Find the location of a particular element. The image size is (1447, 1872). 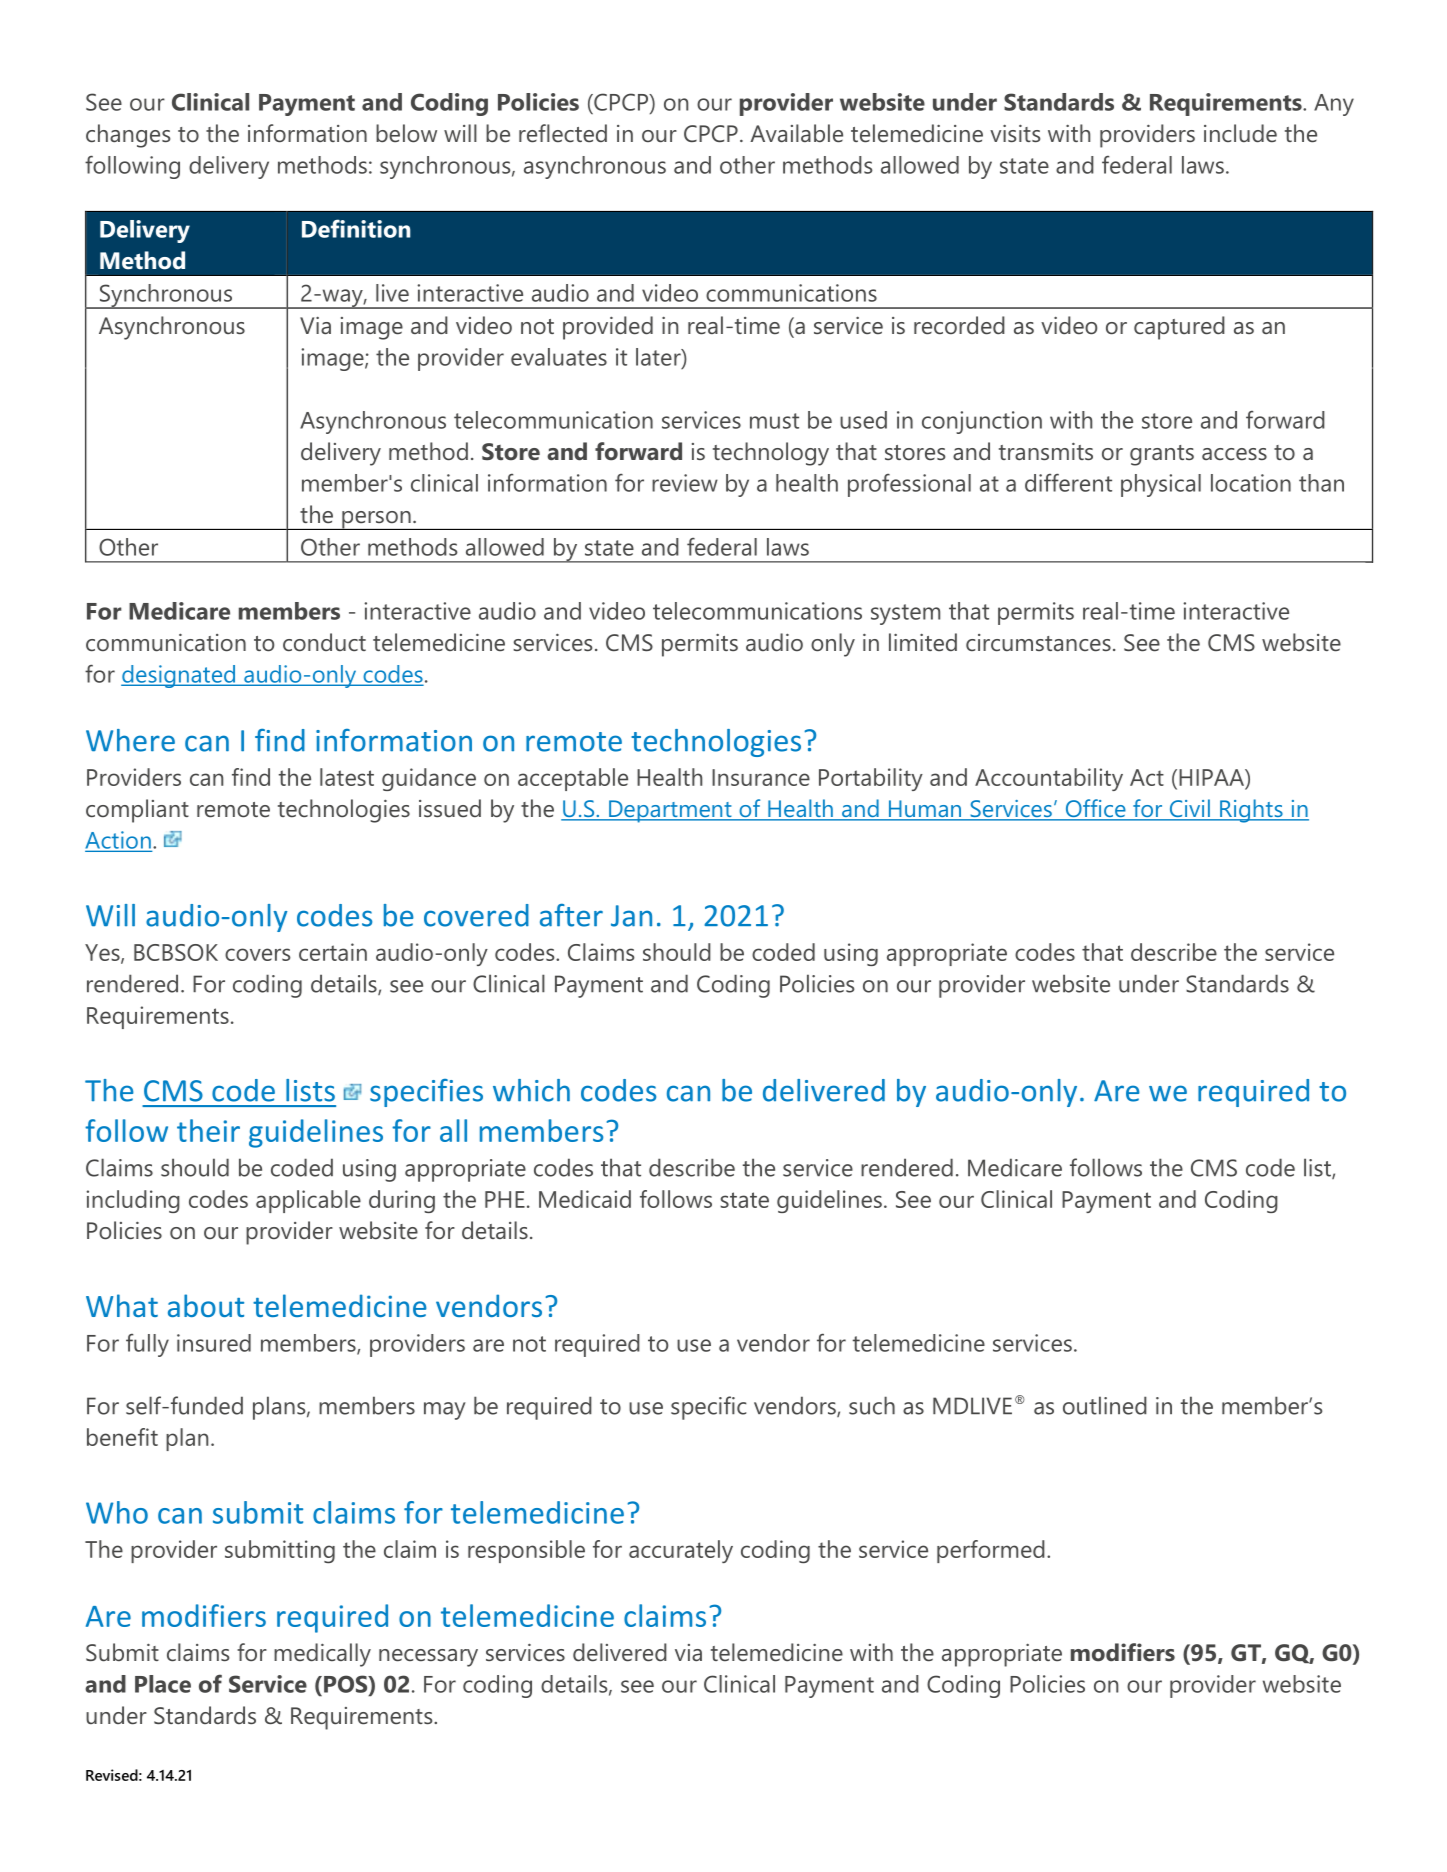

person is located at coordinates (376, 520).
